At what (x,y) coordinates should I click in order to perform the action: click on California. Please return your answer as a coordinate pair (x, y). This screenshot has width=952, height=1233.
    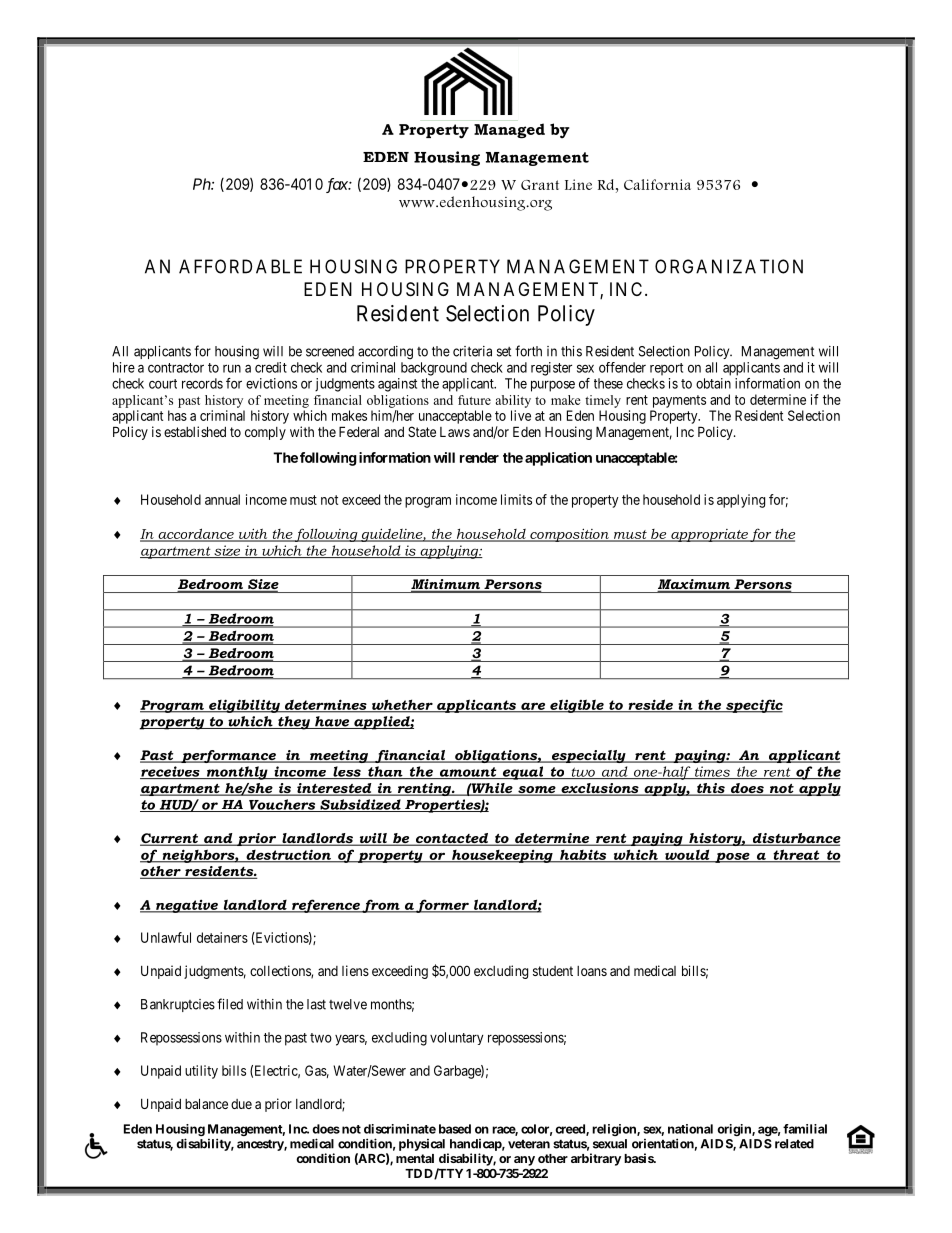
    Looking at the image, I should click on (657, 184).
